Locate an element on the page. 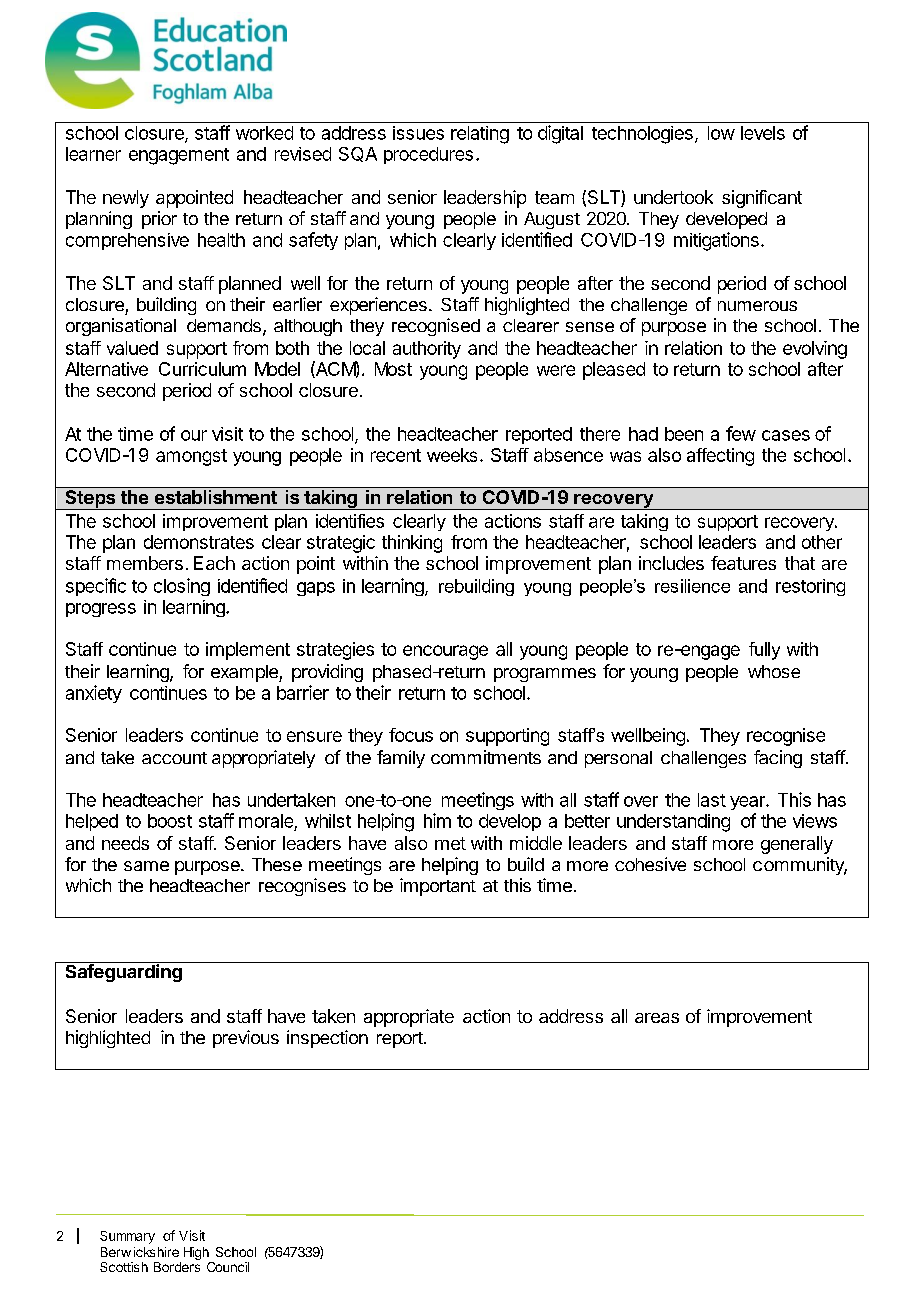 The width and height of the document is (924, 1308). Borders is located at coordinates (177, 1267).
